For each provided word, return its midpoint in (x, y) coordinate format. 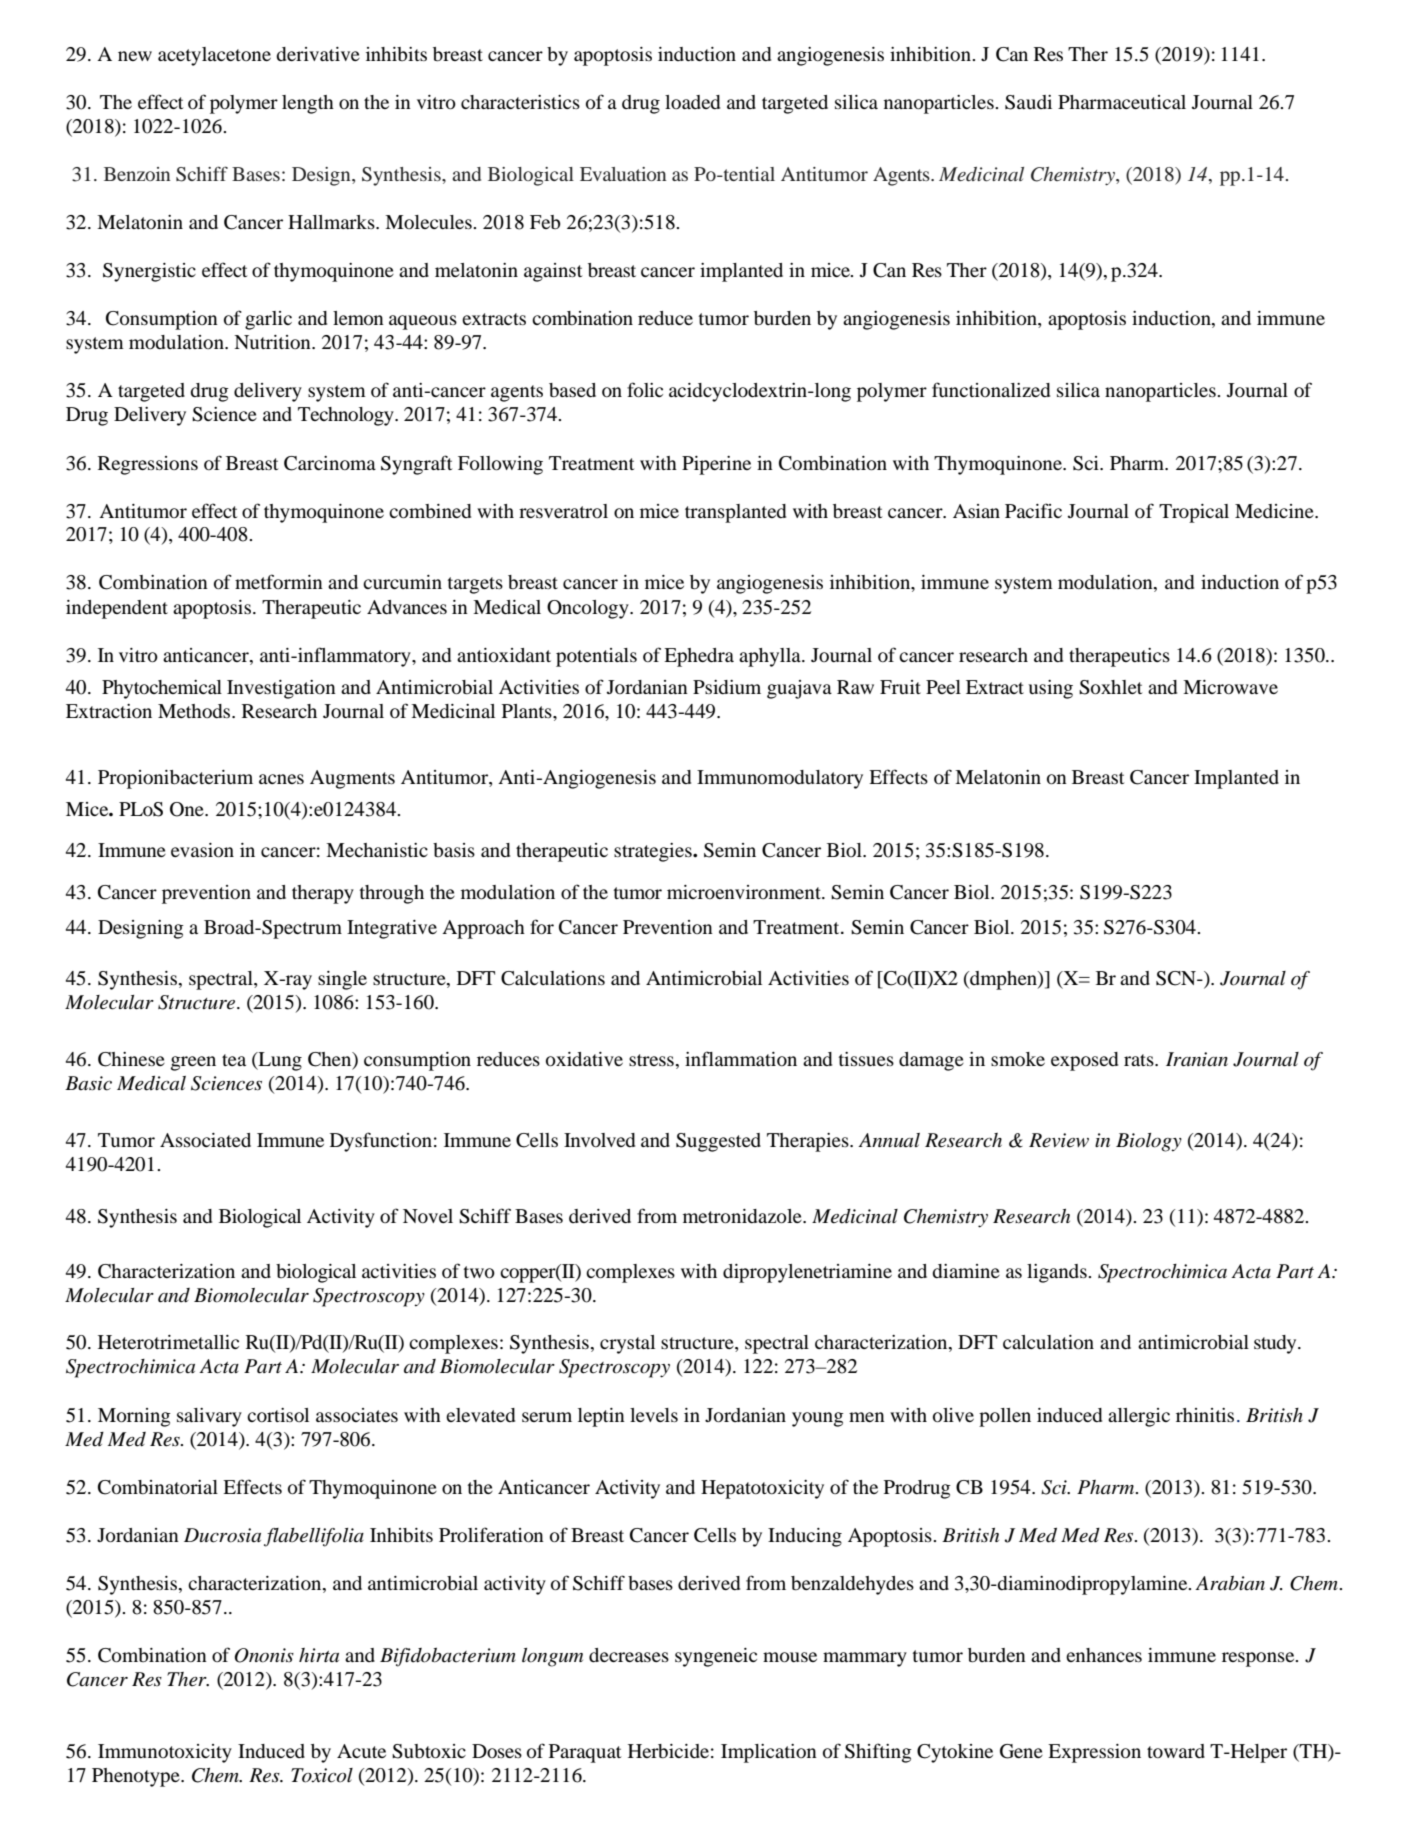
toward (1176, 1751)
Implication (769, 1753)
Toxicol (322, 1775)
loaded (692, 102)
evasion (202, 850)
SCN (1177, 978)
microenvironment (745, 892)
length (308, 104)
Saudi (1028, 102)
